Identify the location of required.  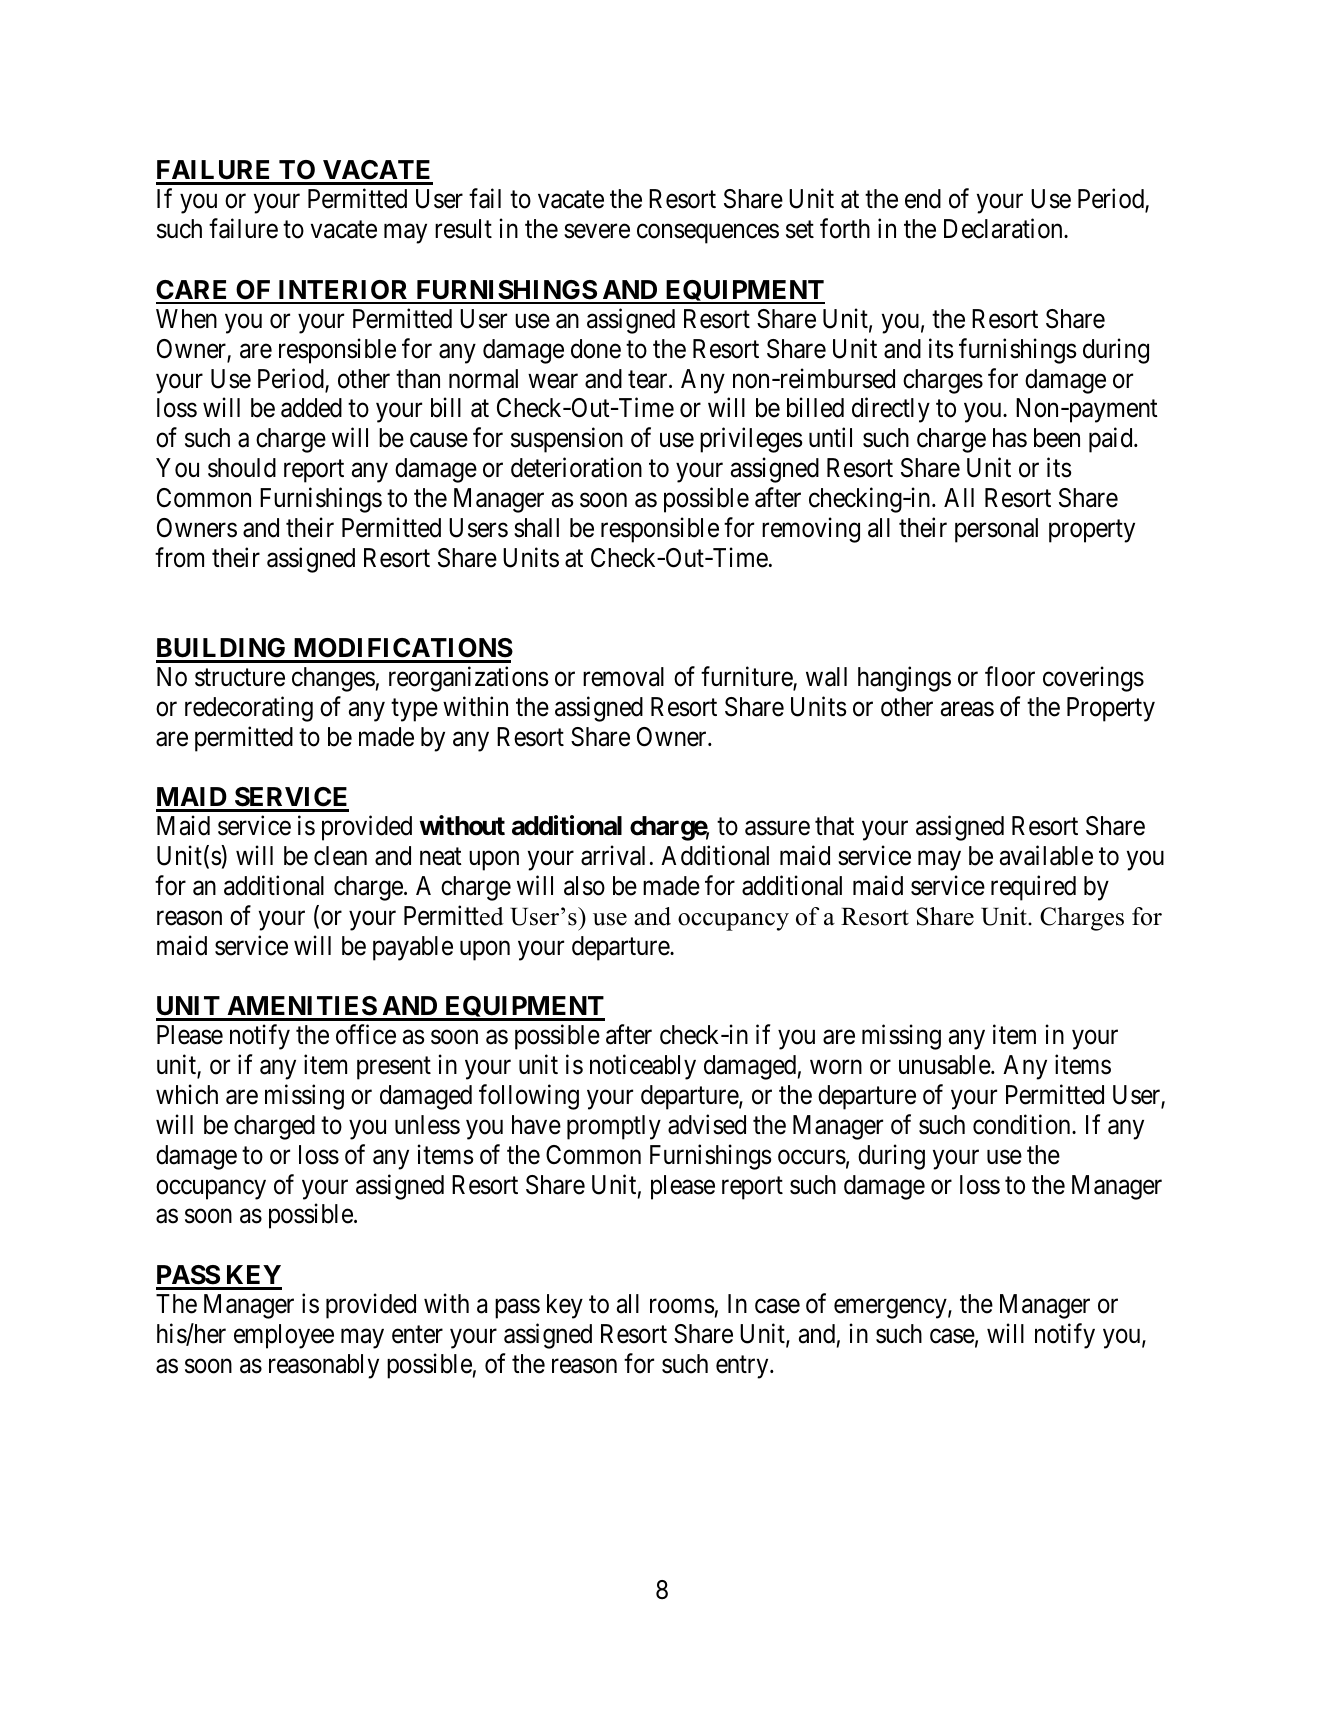
(1033, 888).
